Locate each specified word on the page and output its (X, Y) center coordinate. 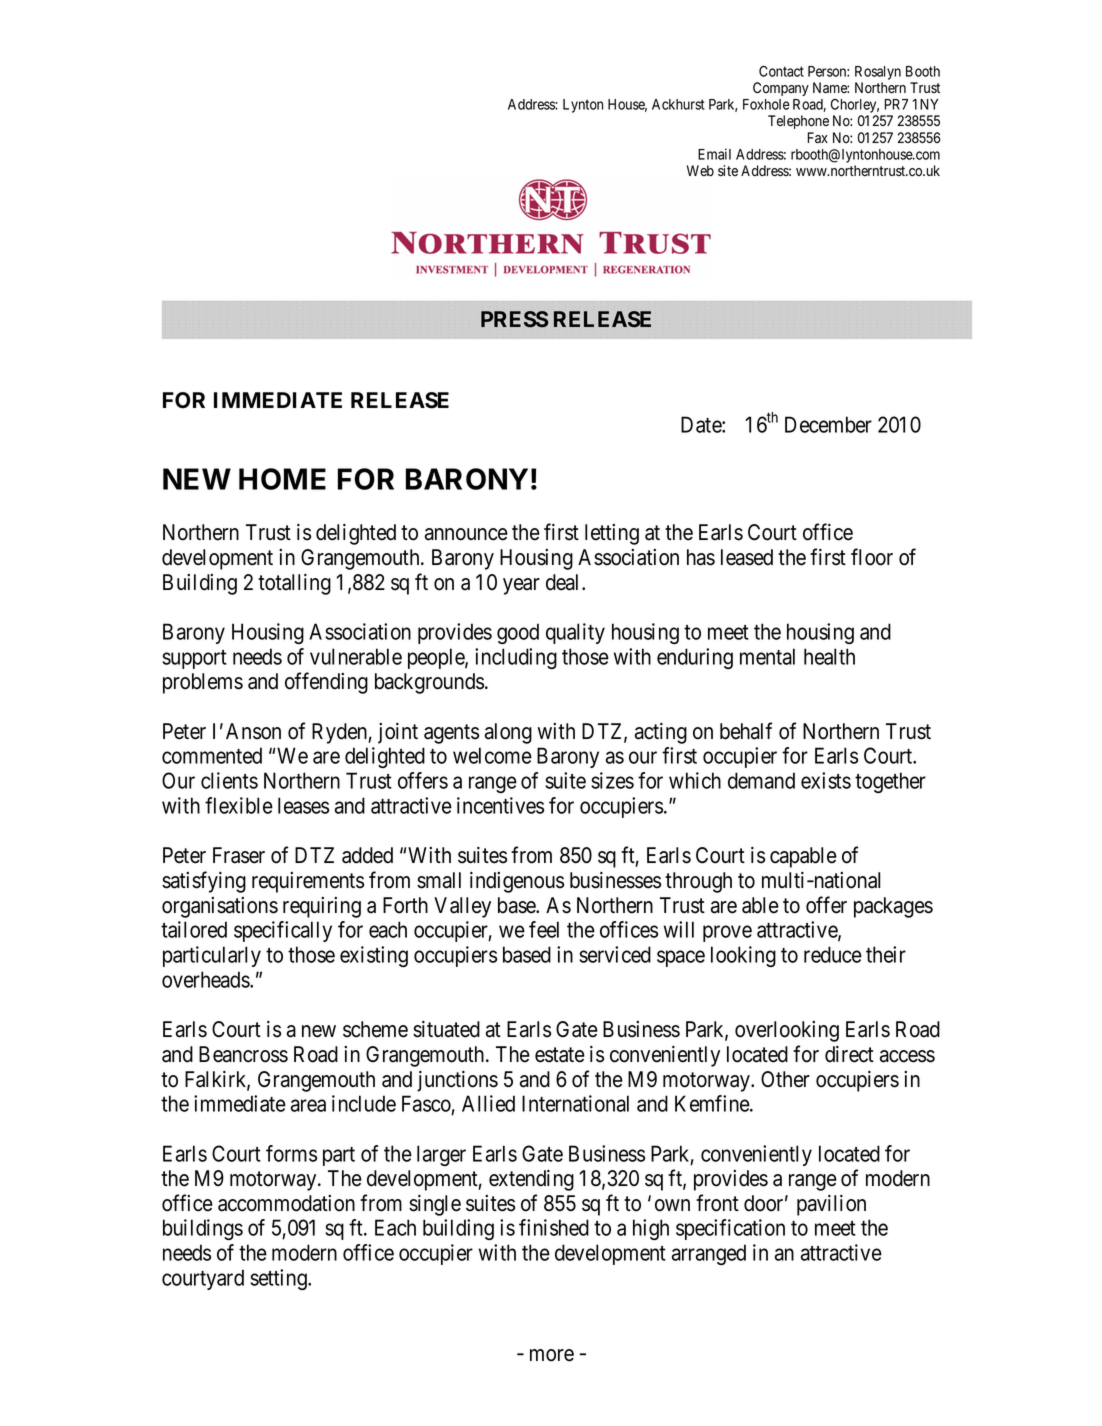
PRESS (515, 319)
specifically (283, 931)
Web (700, 170)
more (552, 1355)
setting (279, 1279)
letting (612, 534)
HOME (282, 479)
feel (544, 929)
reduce (833, 954)
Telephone (798, 122)
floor (872, 557)
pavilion (831, 1205)
